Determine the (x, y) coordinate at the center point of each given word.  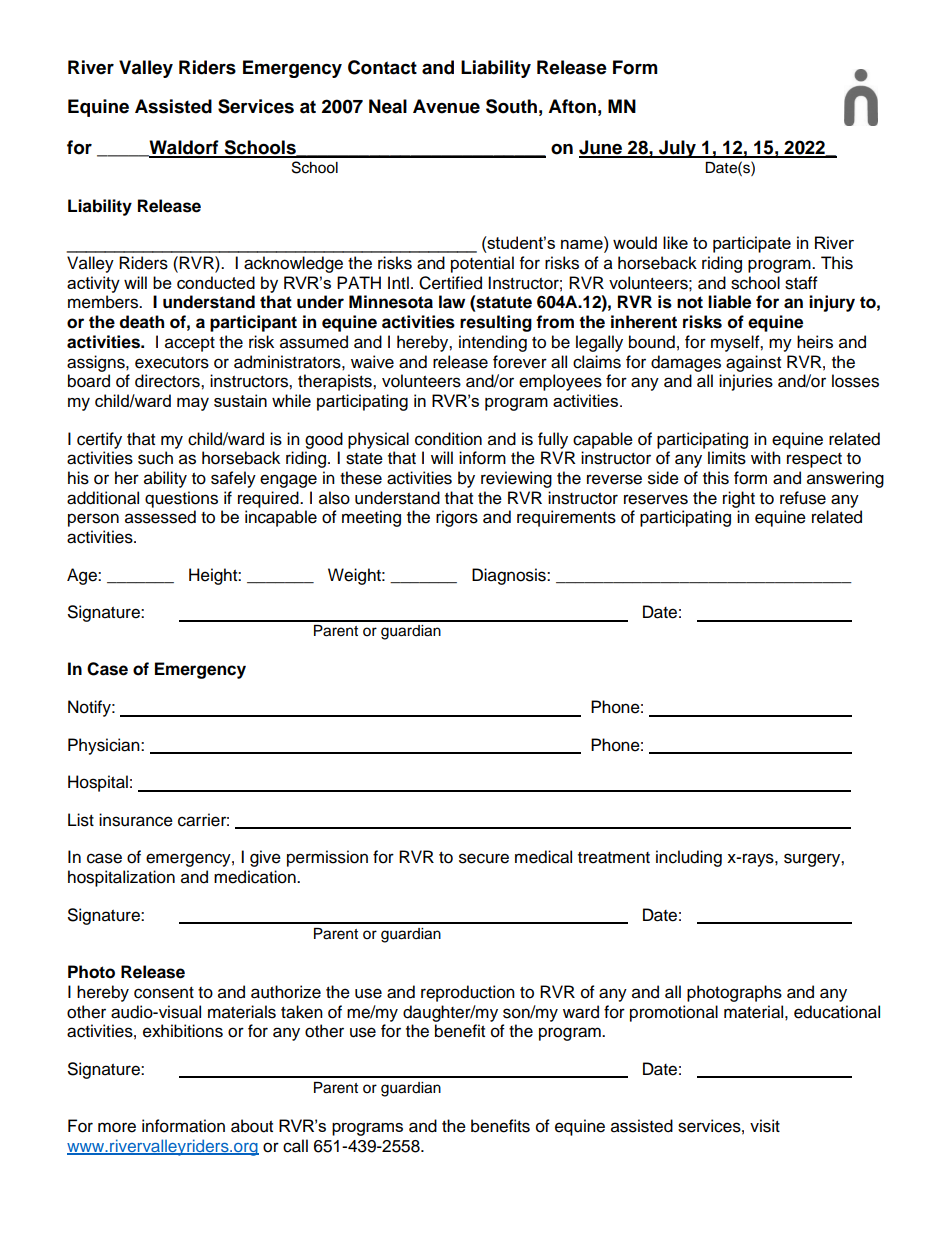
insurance (136, 820)
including (689, 858)
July (677, 149)
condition (448, 439)
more (117, 1127)
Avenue (446, 106)
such (155, 458)
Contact (382, 67)
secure (484, 858)
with (766, 457)
